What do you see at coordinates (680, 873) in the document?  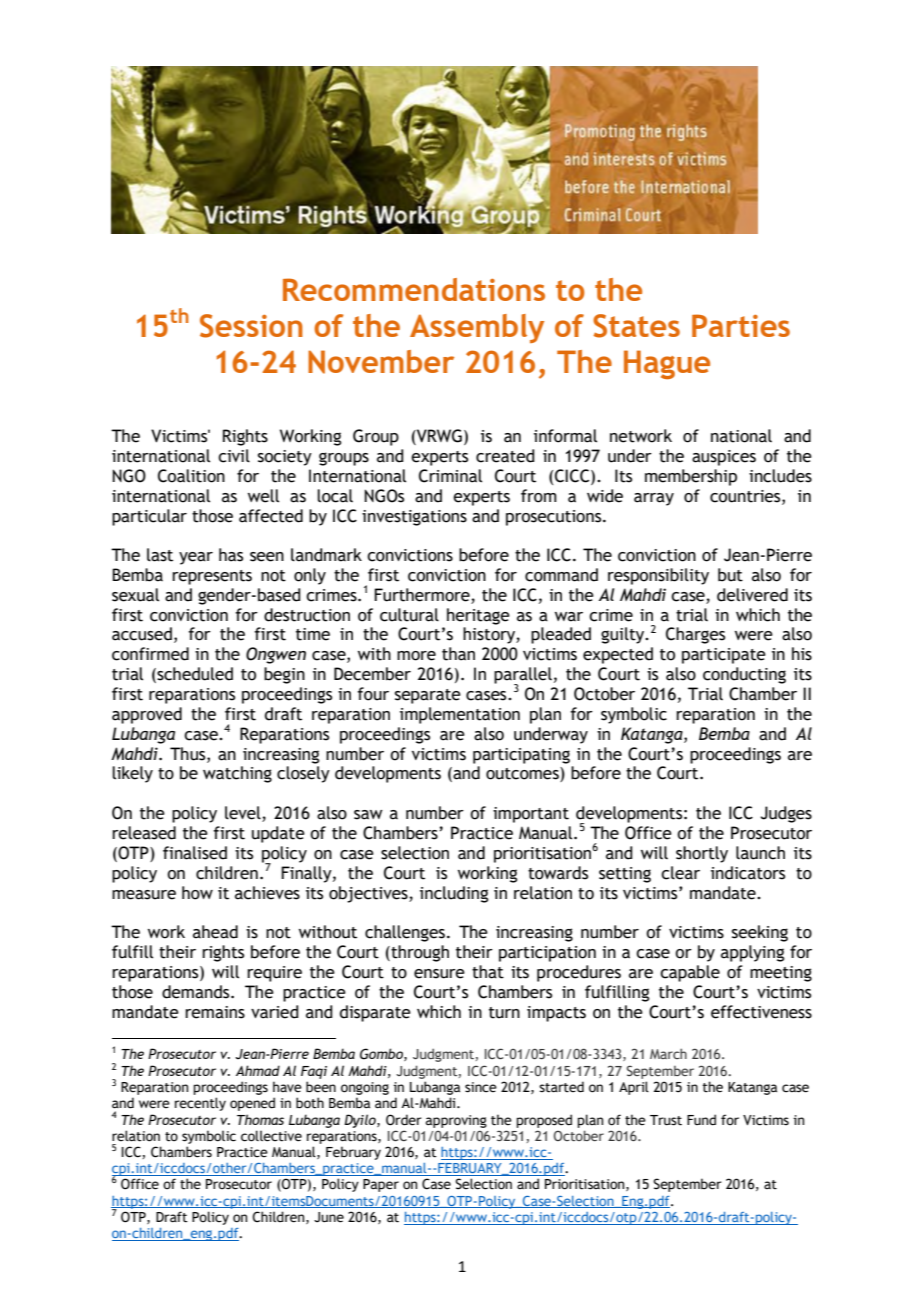 I see `clear` at bounding box center [680, 873].
